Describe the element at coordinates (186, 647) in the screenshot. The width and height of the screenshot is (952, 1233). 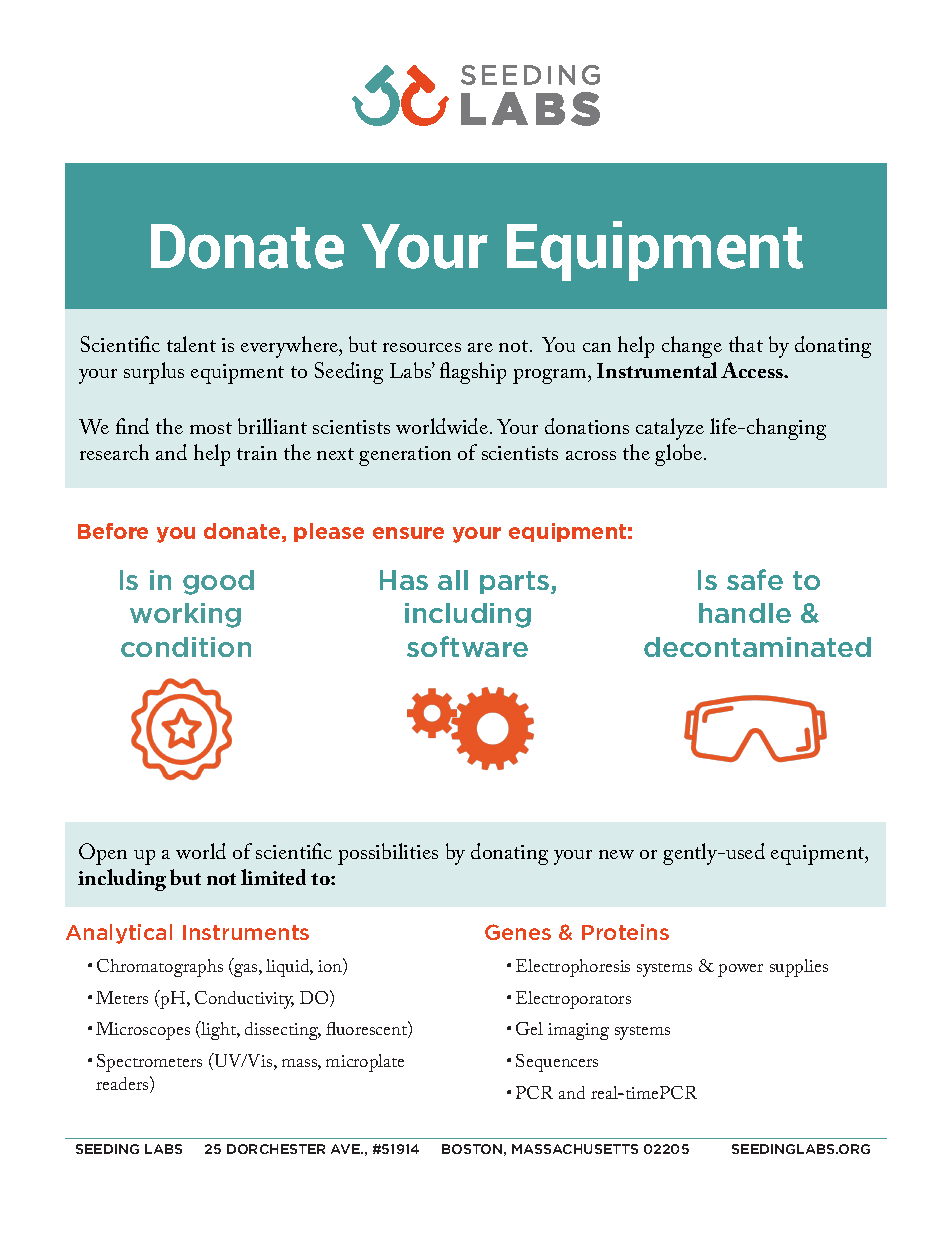
I see `condition` at that location.
